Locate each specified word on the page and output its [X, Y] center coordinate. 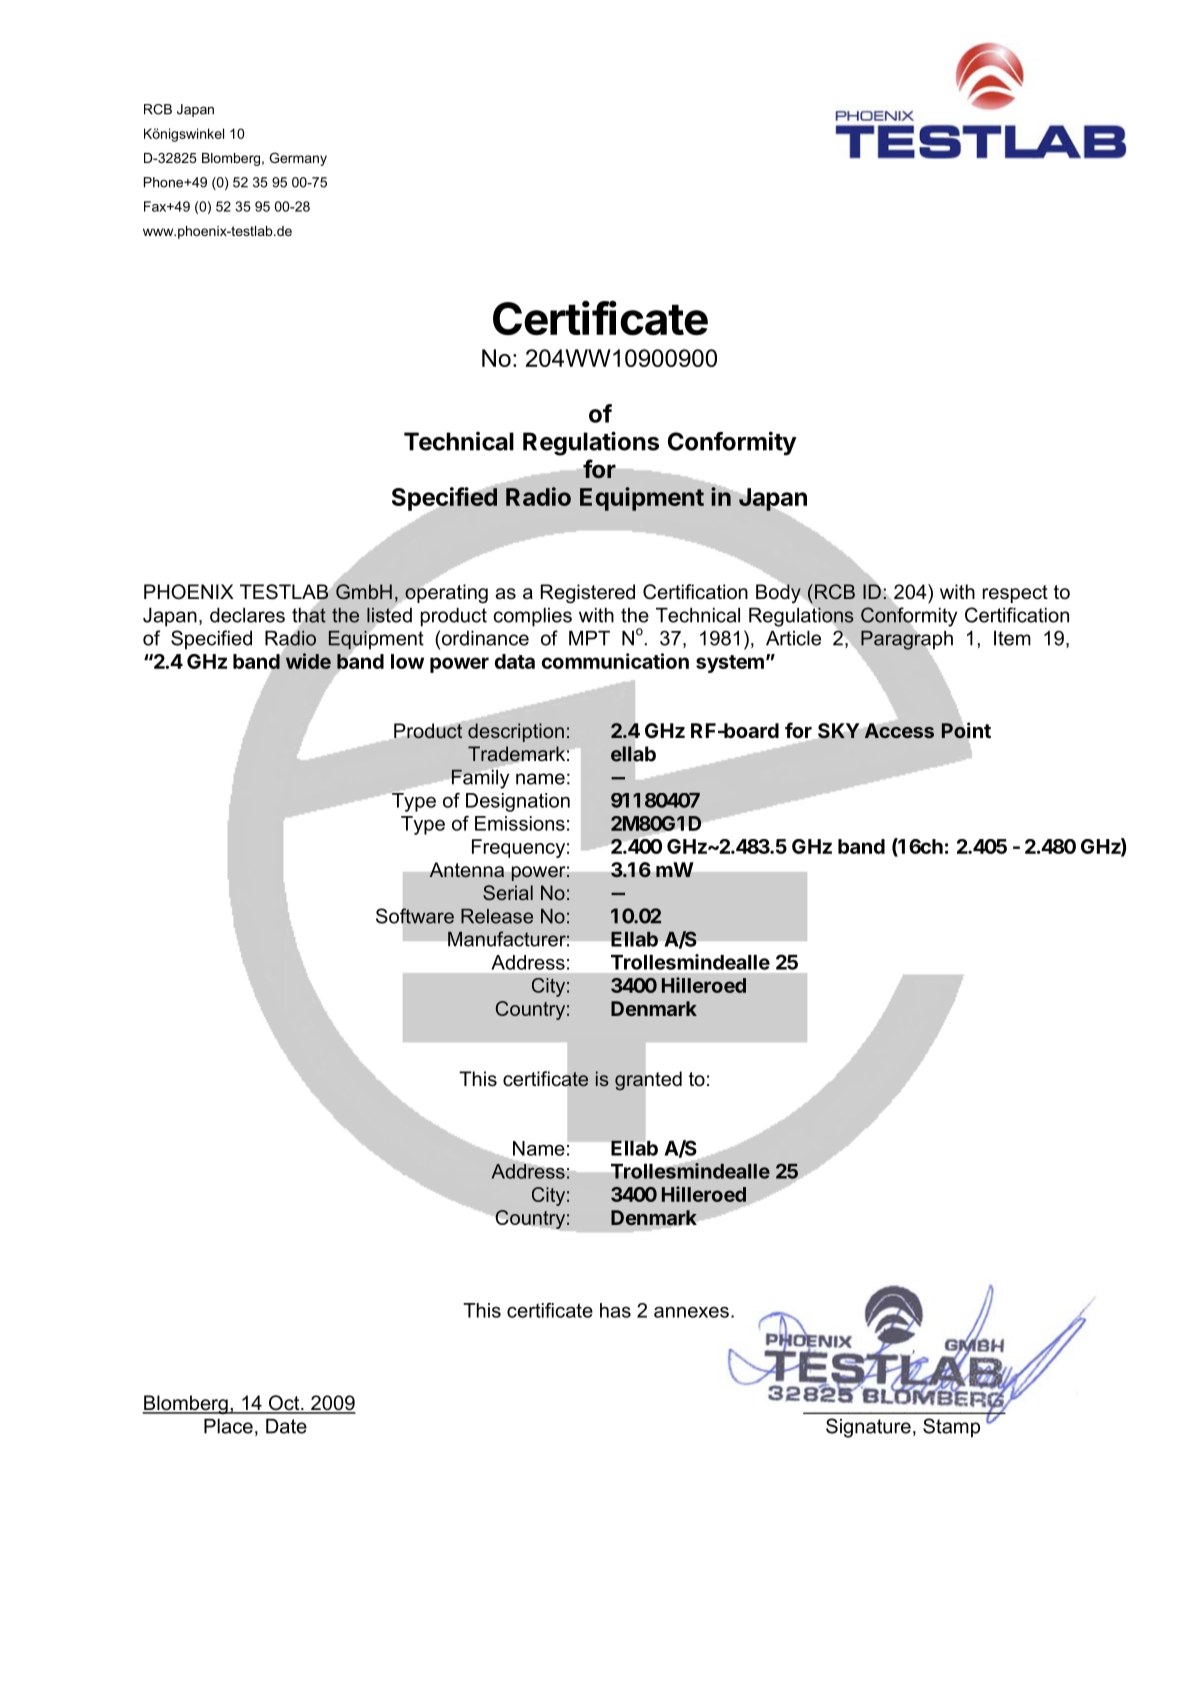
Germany [298, 159]
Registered [588, 594]
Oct [284, 1404]
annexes [691, 1312]
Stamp [951, 1428]
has [615, 1310]
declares [247, 615]
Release [497, 916]
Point [966, 730]
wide [308, 661]
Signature [868, 1428]
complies [533, 617]
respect [1015, 594]
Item [1012, 638]
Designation [518, 802]
